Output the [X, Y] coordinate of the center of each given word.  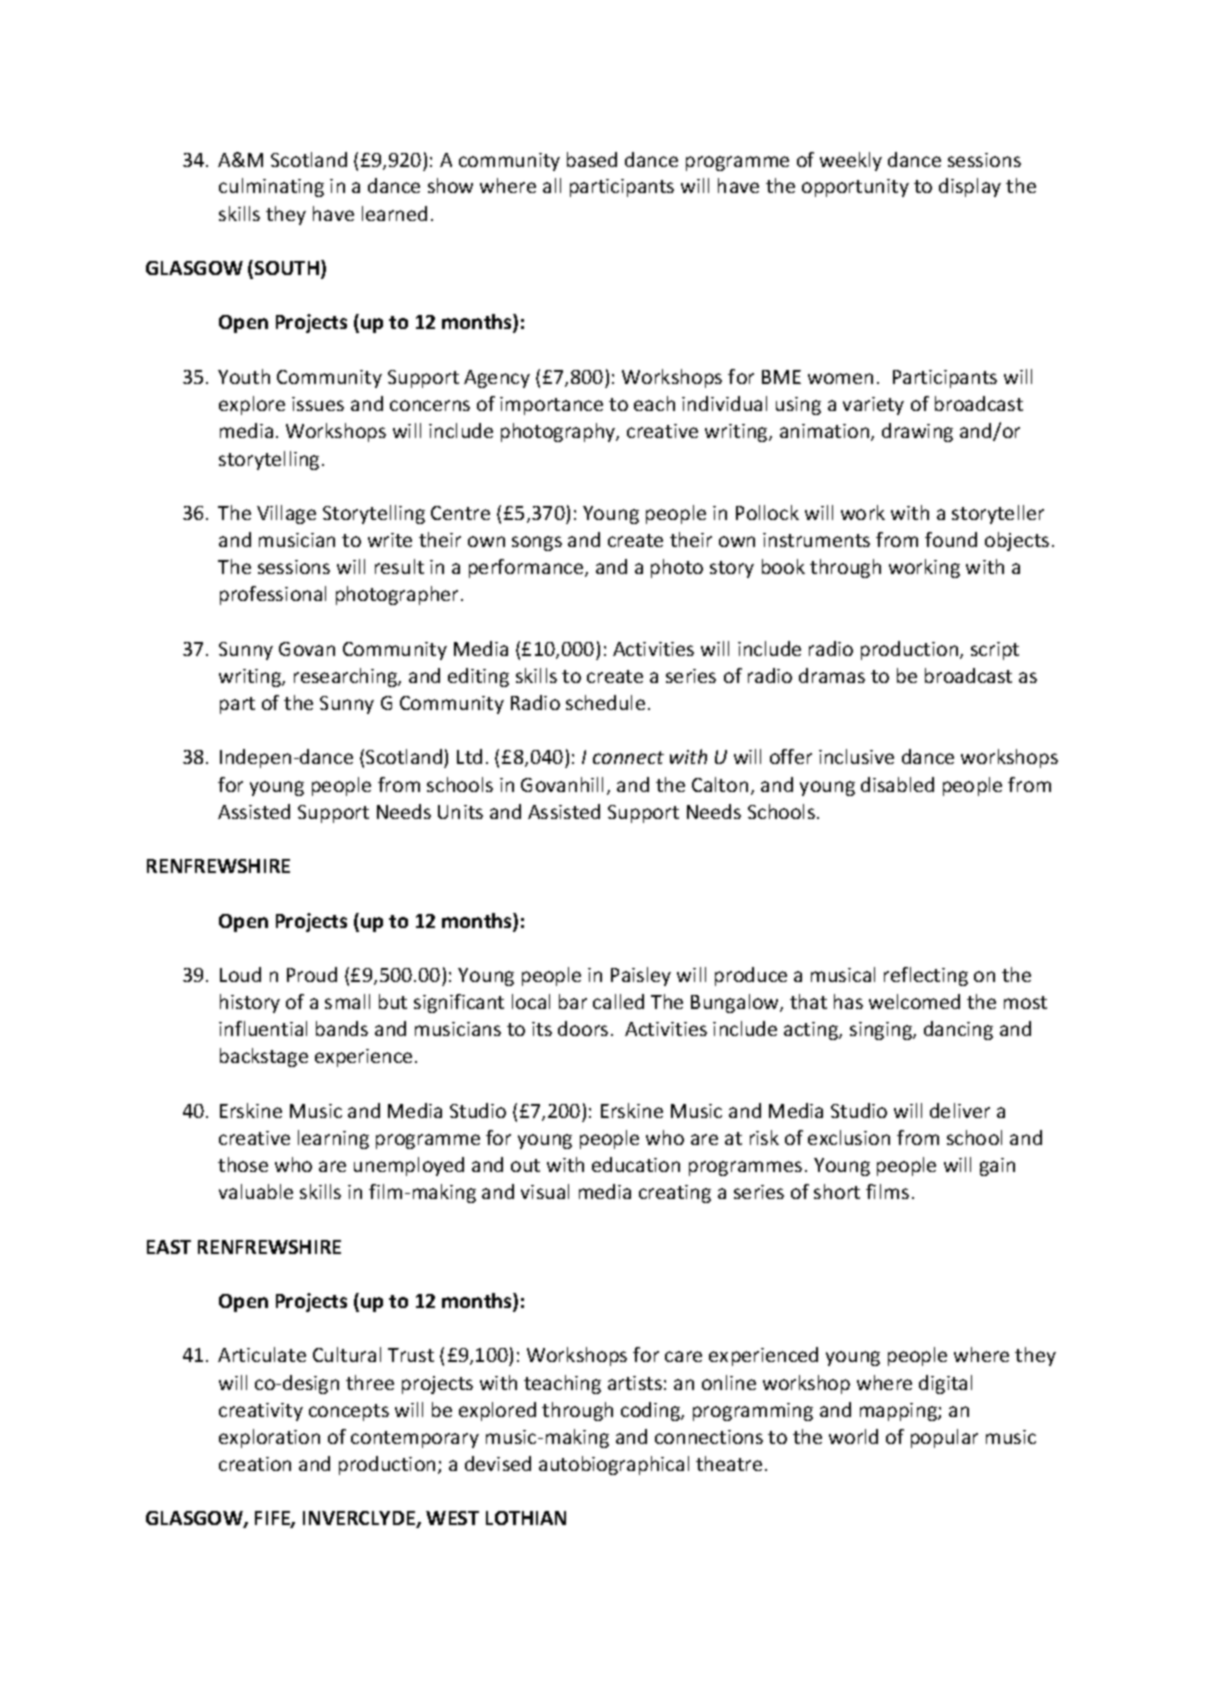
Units [460, 812]
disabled [897, 784]
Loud [240, 974]
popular [944, 1438]
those [243, 1164]
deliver [960, 1110]
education [636, 1164]
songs [537, 543]
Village [286, 514]
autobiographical [614, 1465]
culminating [271, 187]
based [592, 159]
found [951, 539]
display [970, 187]
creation [255, 1464]
